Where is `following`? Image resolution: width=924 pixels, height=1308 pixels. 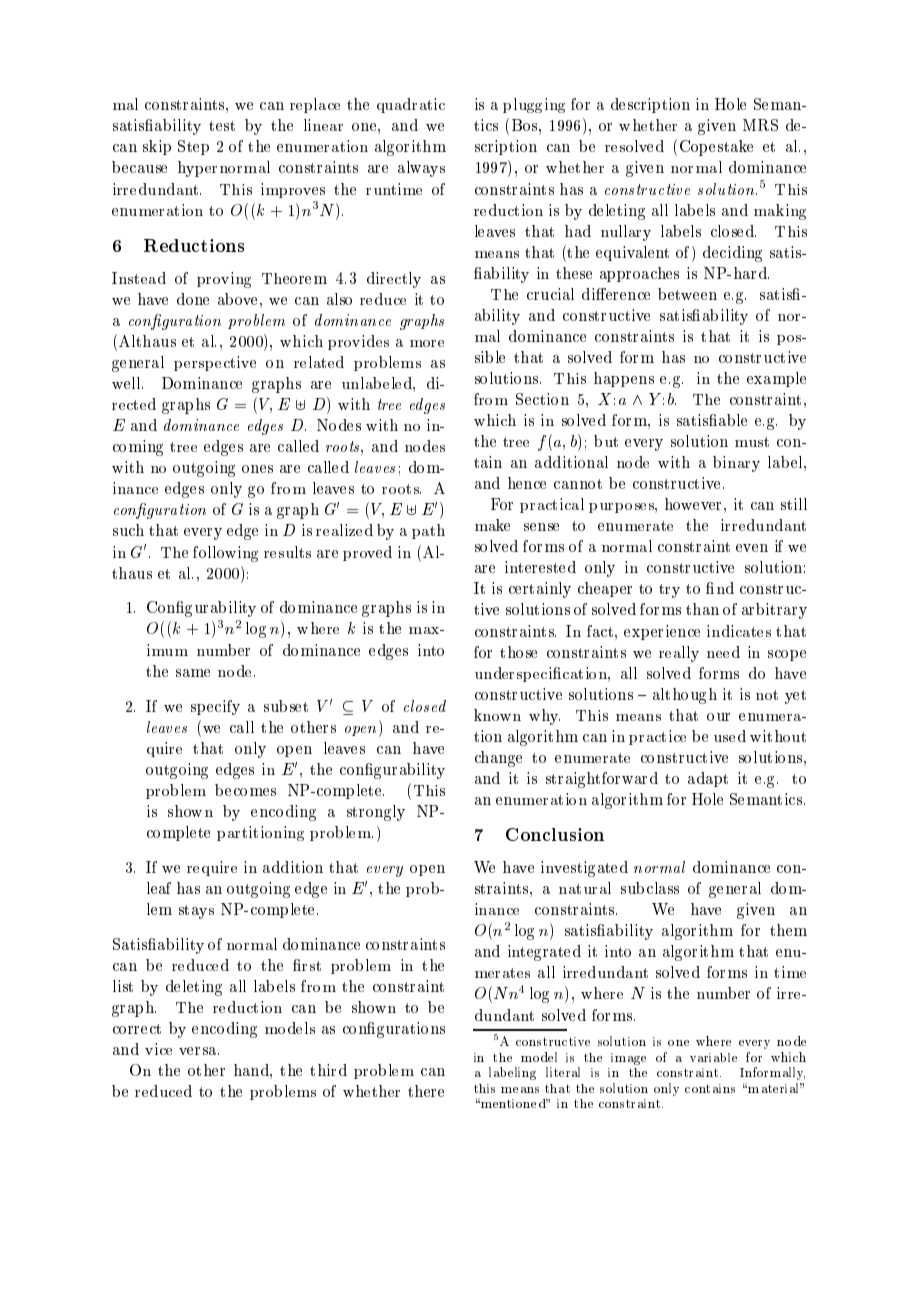
following is located at coordinates (225, 554).
